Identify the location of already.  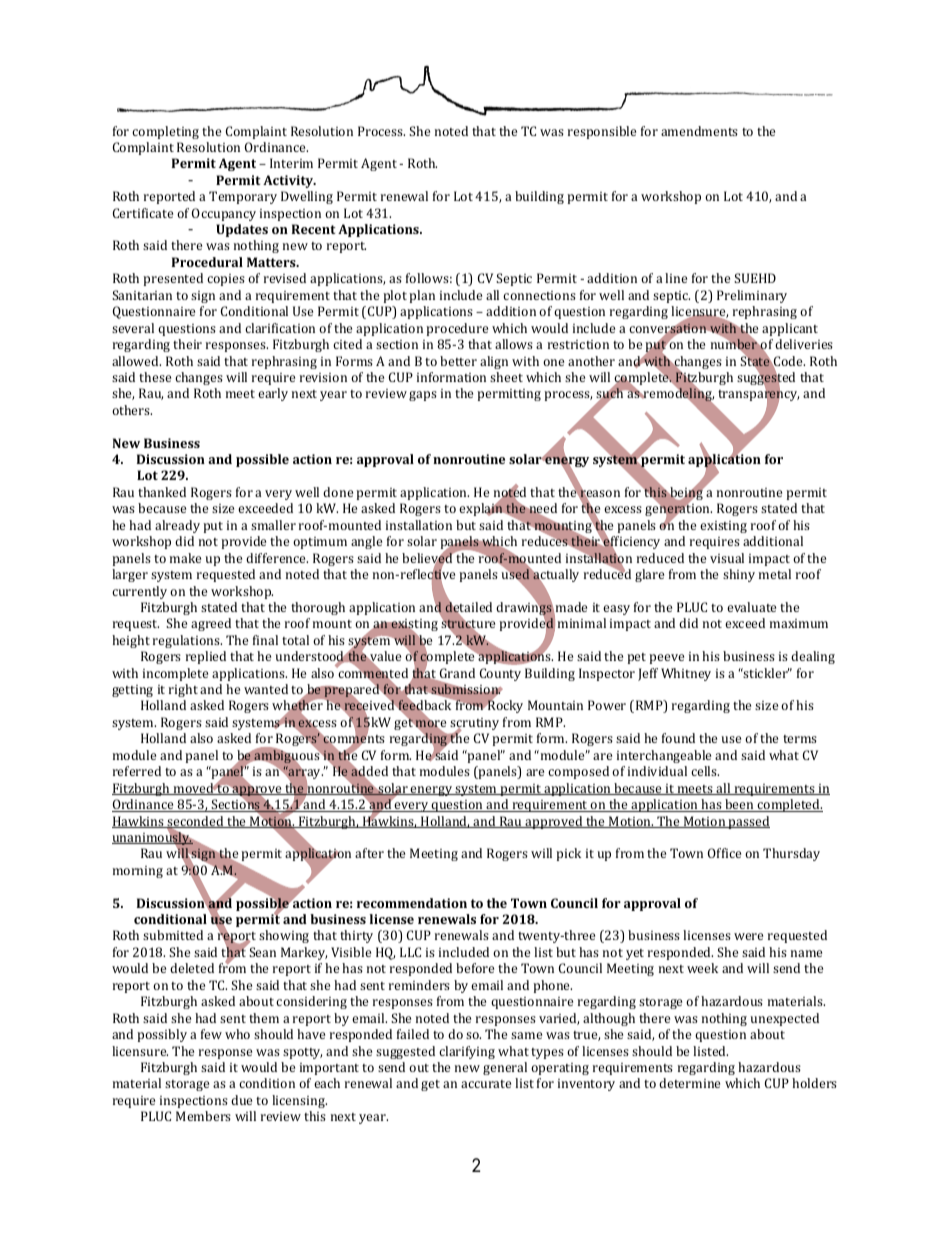
(177, 526).
